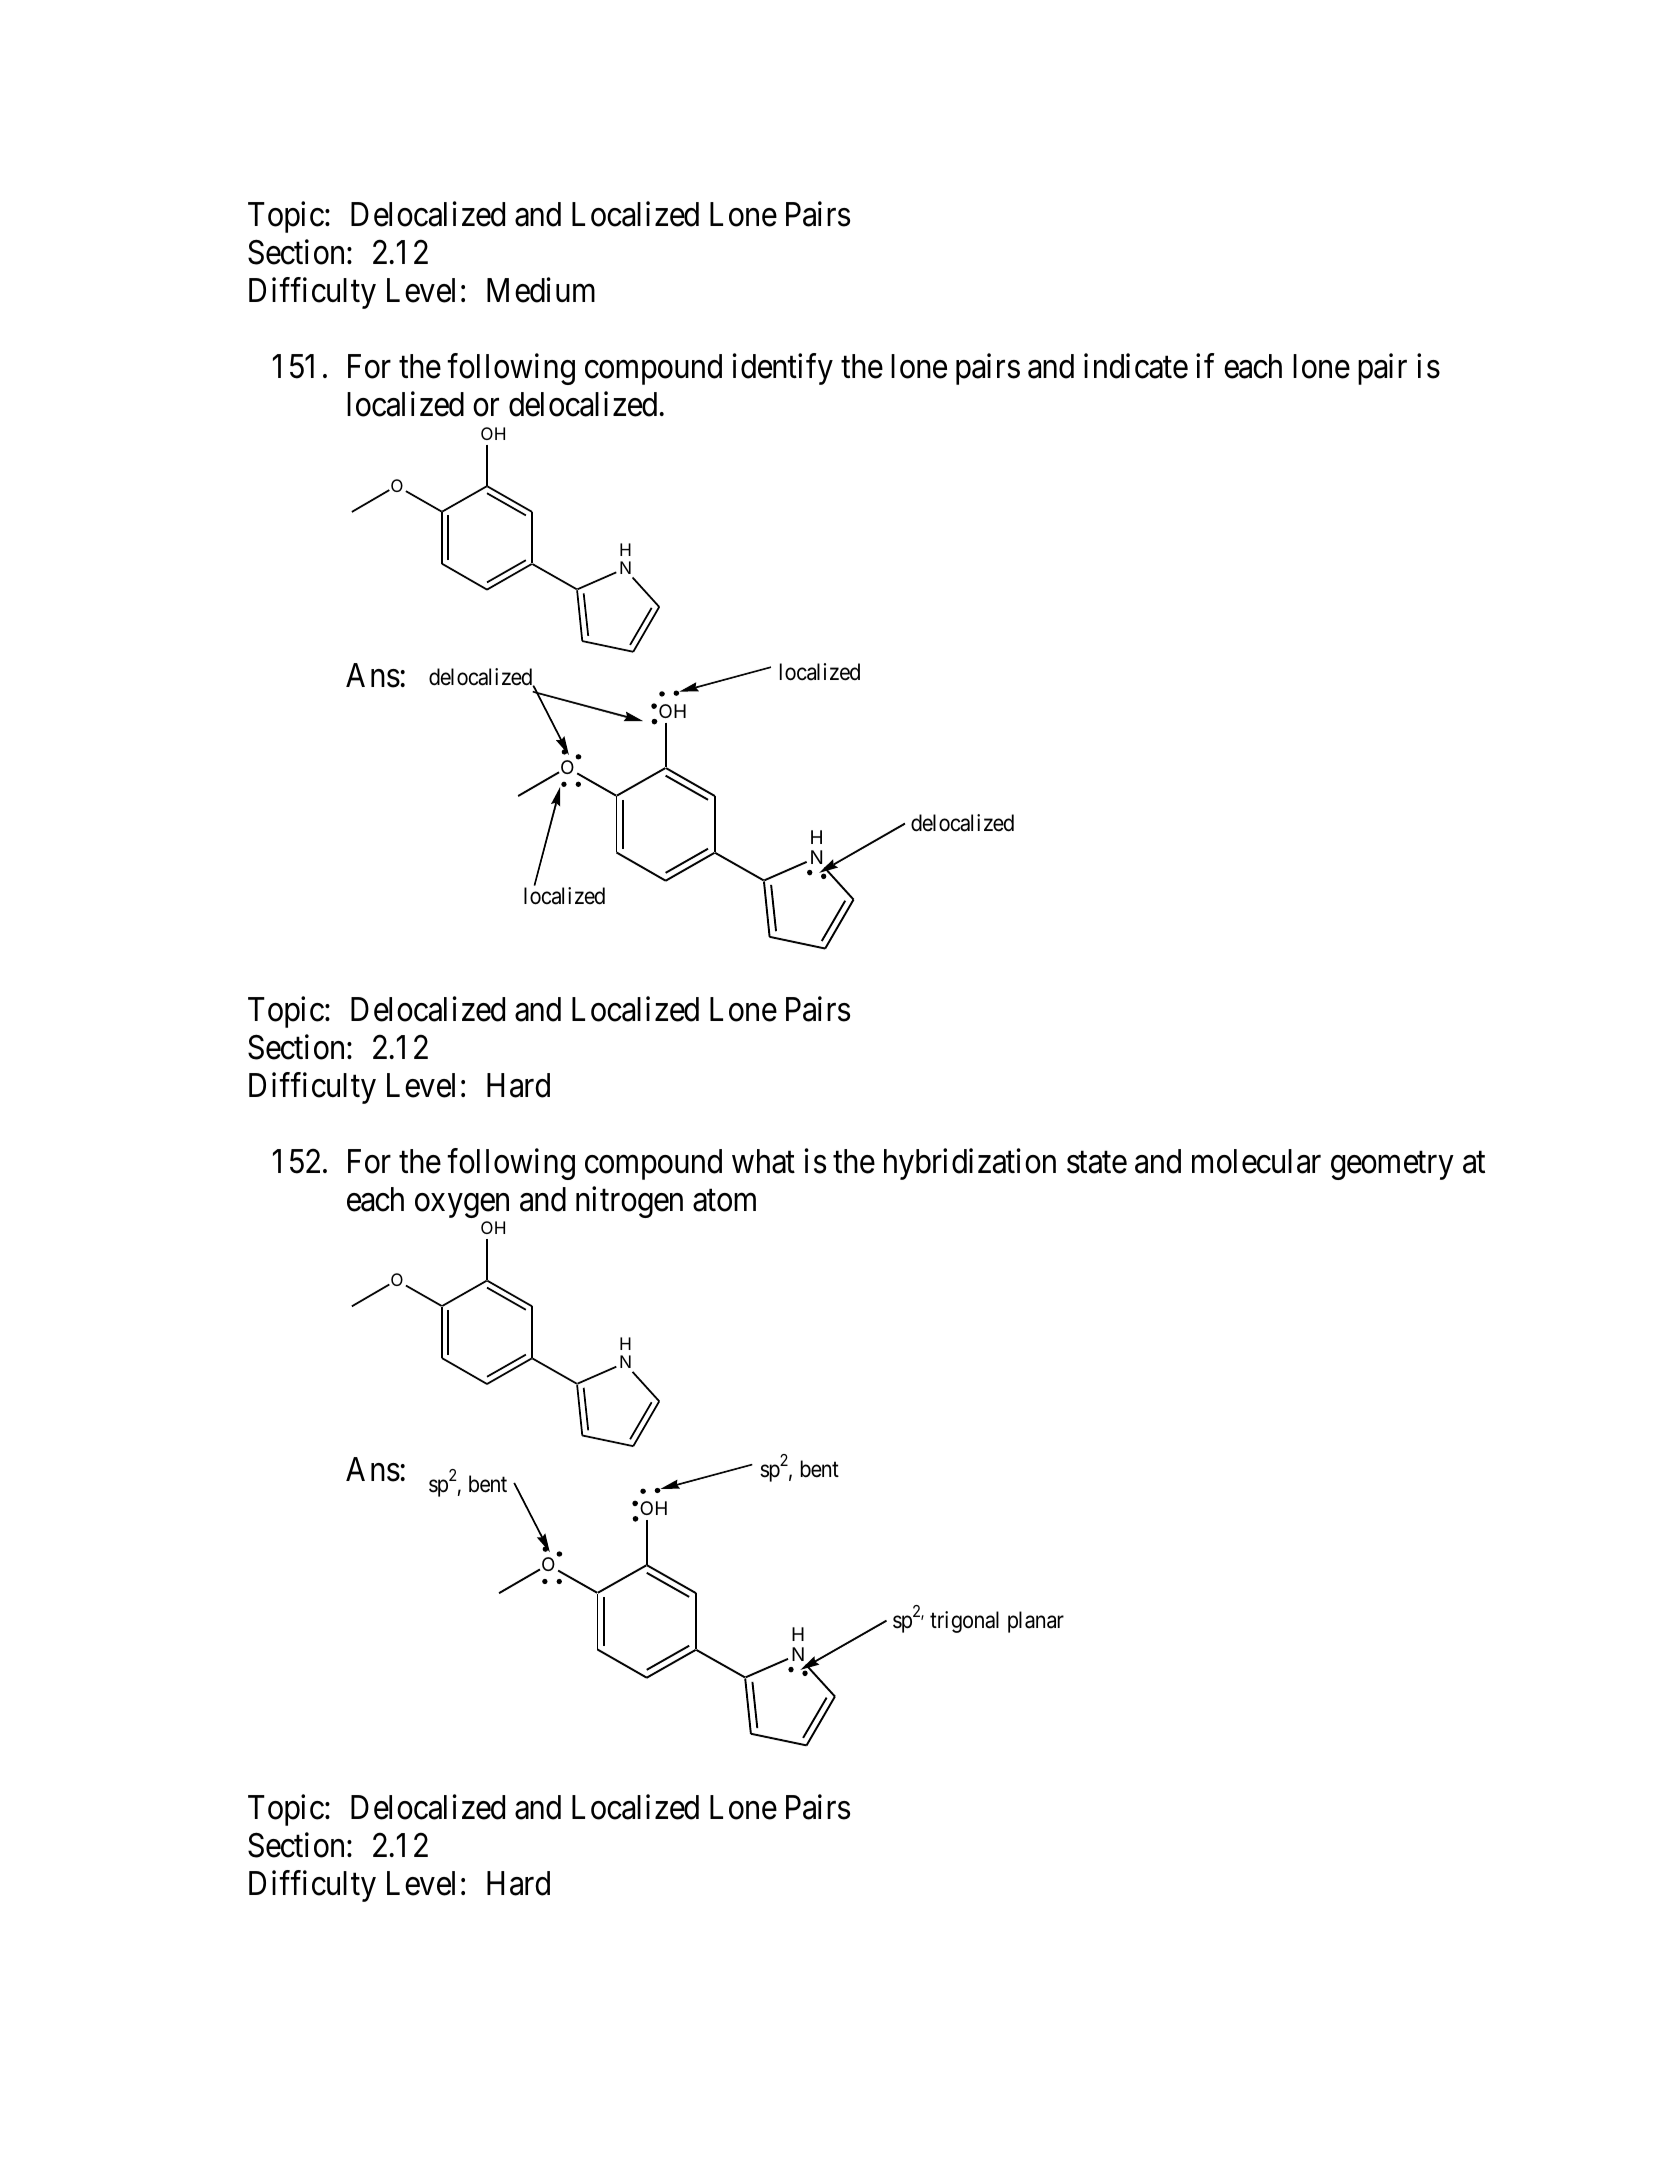  I want to click on identify, so click(783, 369).
